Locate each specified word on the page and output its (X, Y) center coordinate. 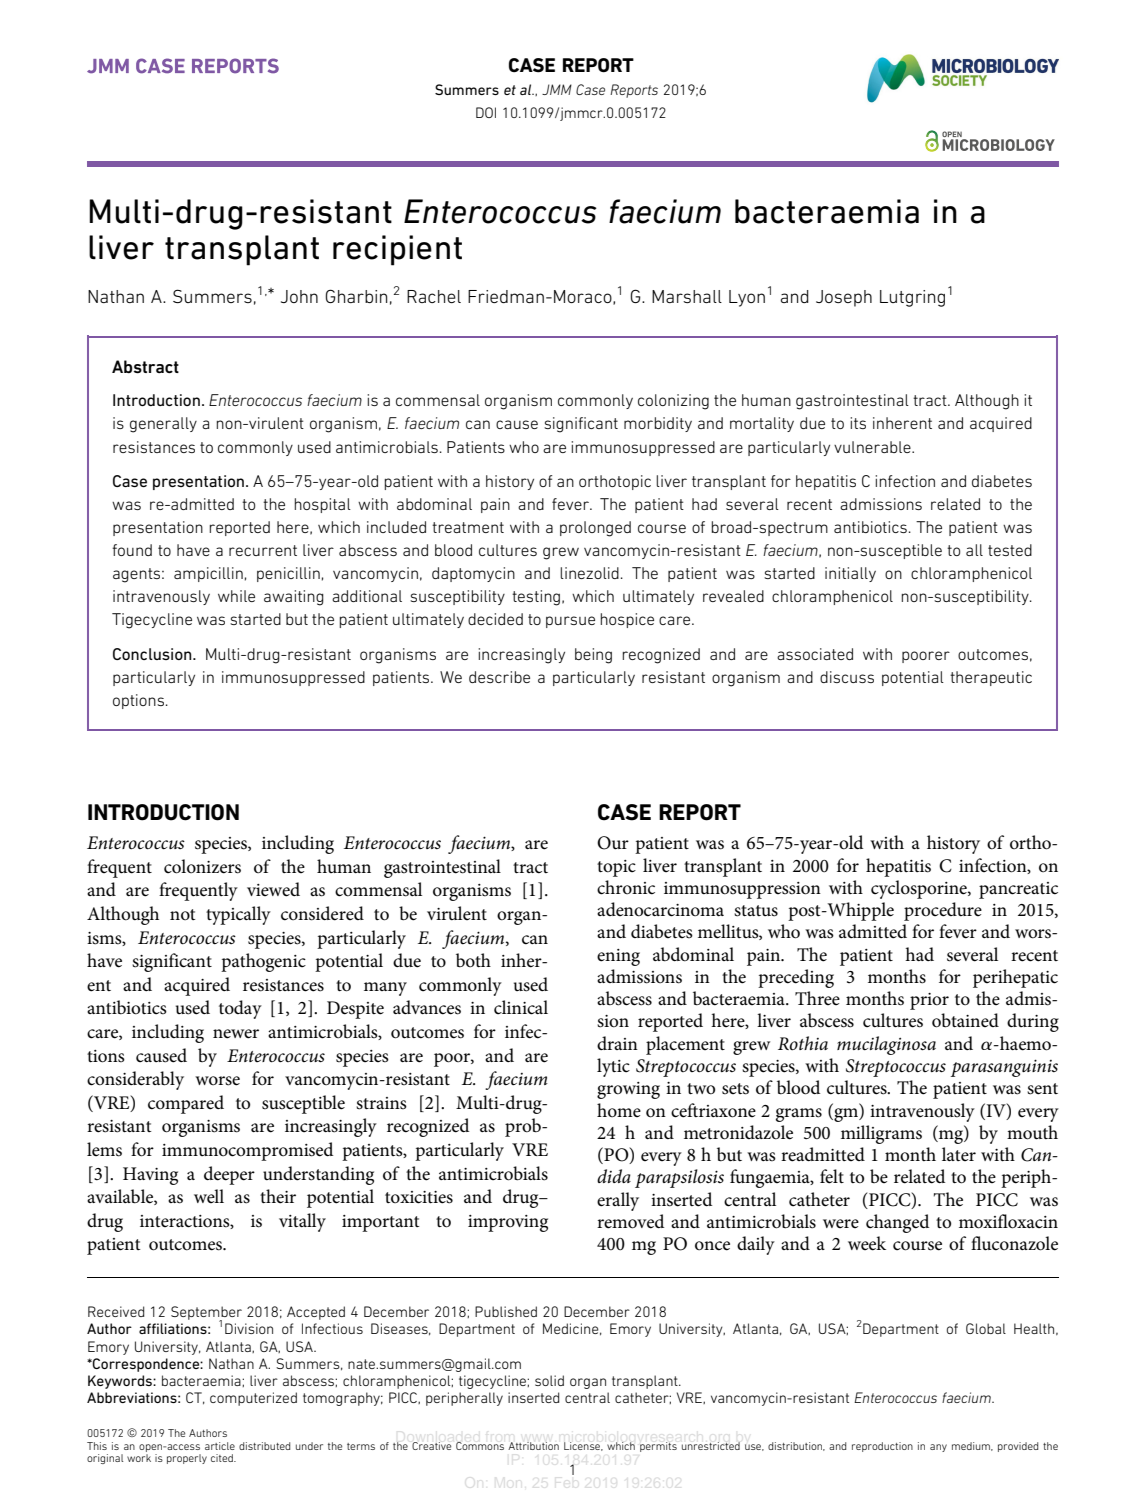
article (220, 1446)
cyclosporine (920, 889)
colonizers (202, 866)
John (299, 296)
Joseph (844, 298)
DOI (486, 112)
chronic (626, 887)
